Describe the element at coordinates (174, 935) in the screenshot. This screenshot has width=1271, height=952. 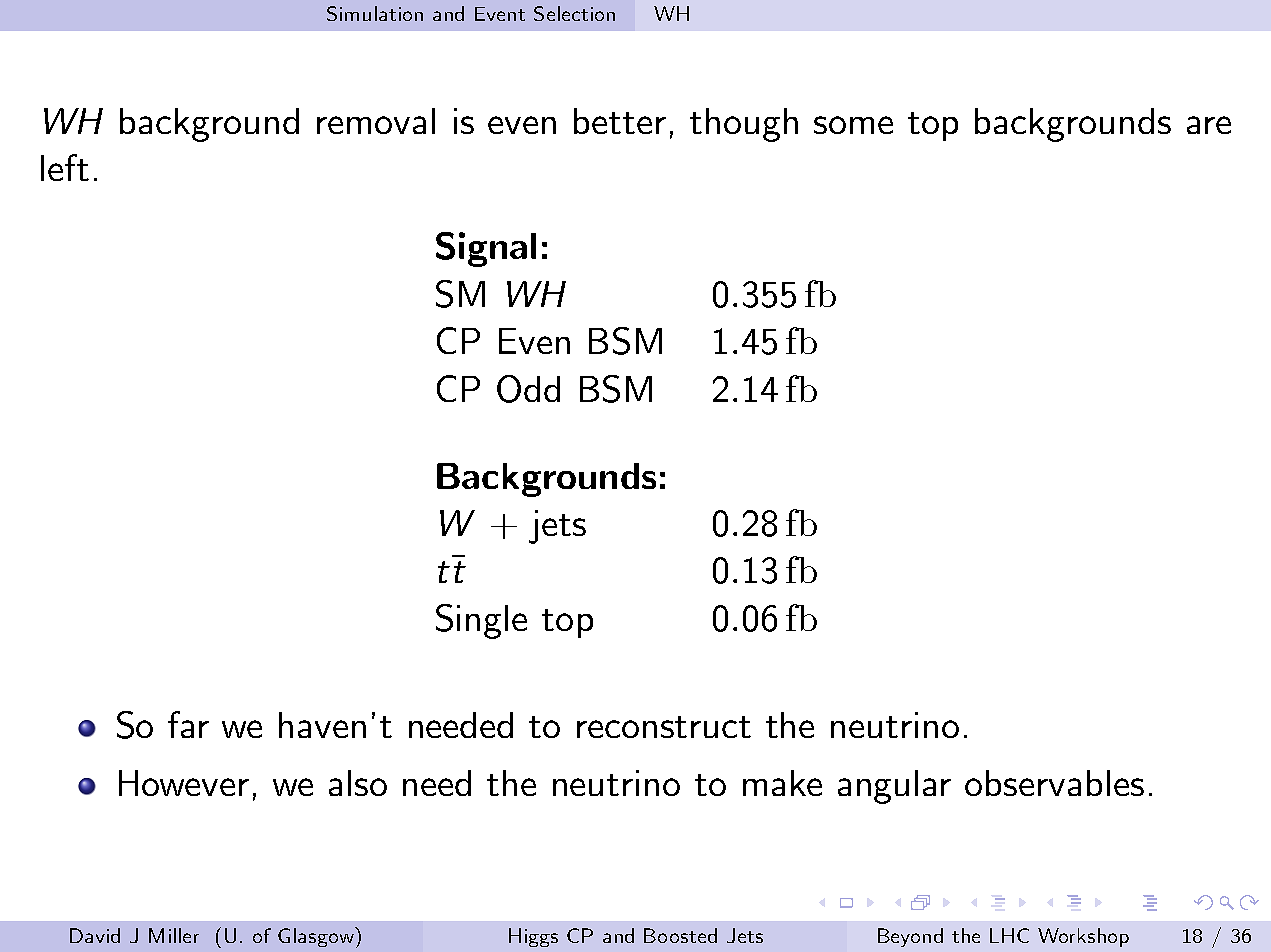
I see `Miller` at that location.
